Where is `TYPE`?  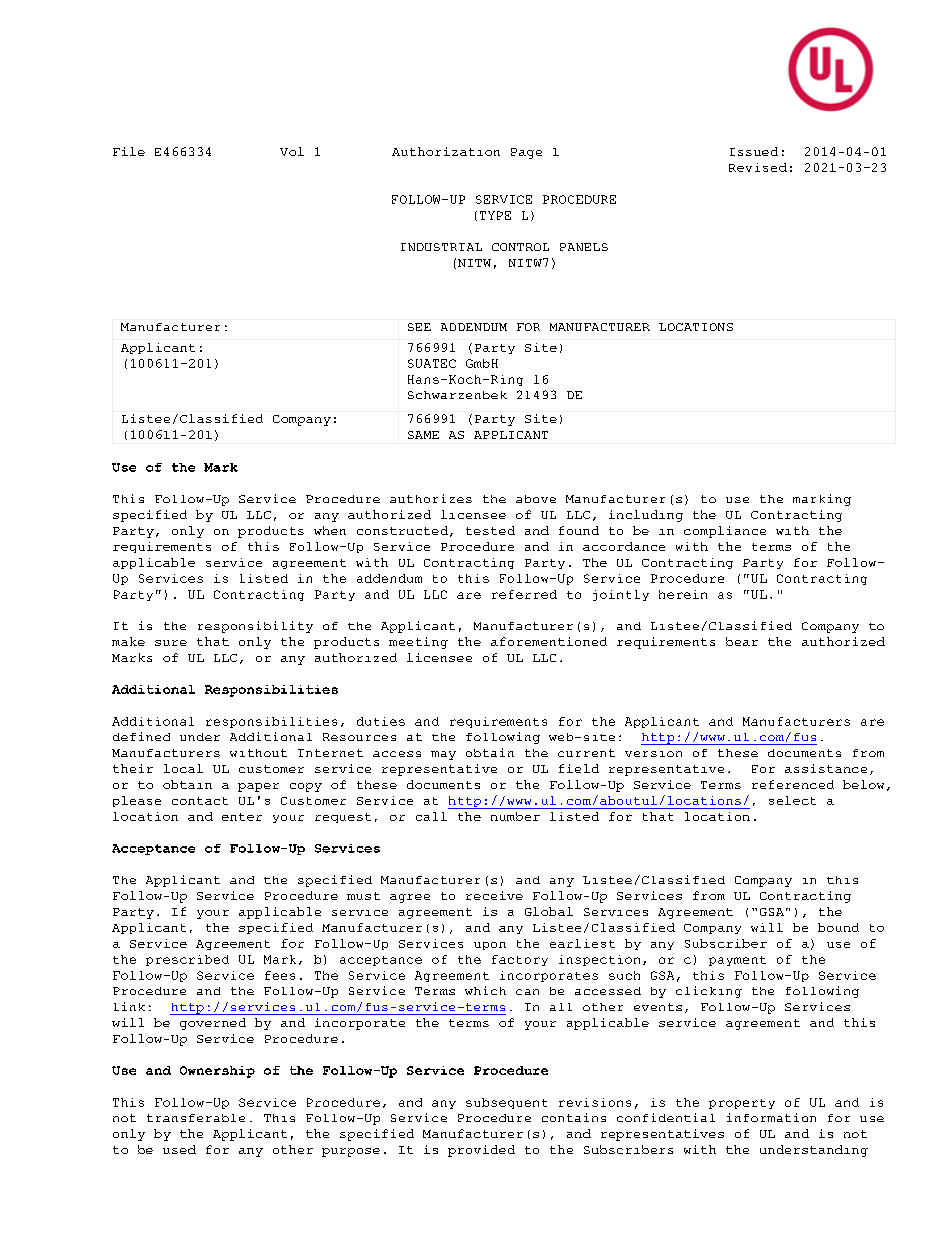
TYPE is located at coordinates (495, 215).
